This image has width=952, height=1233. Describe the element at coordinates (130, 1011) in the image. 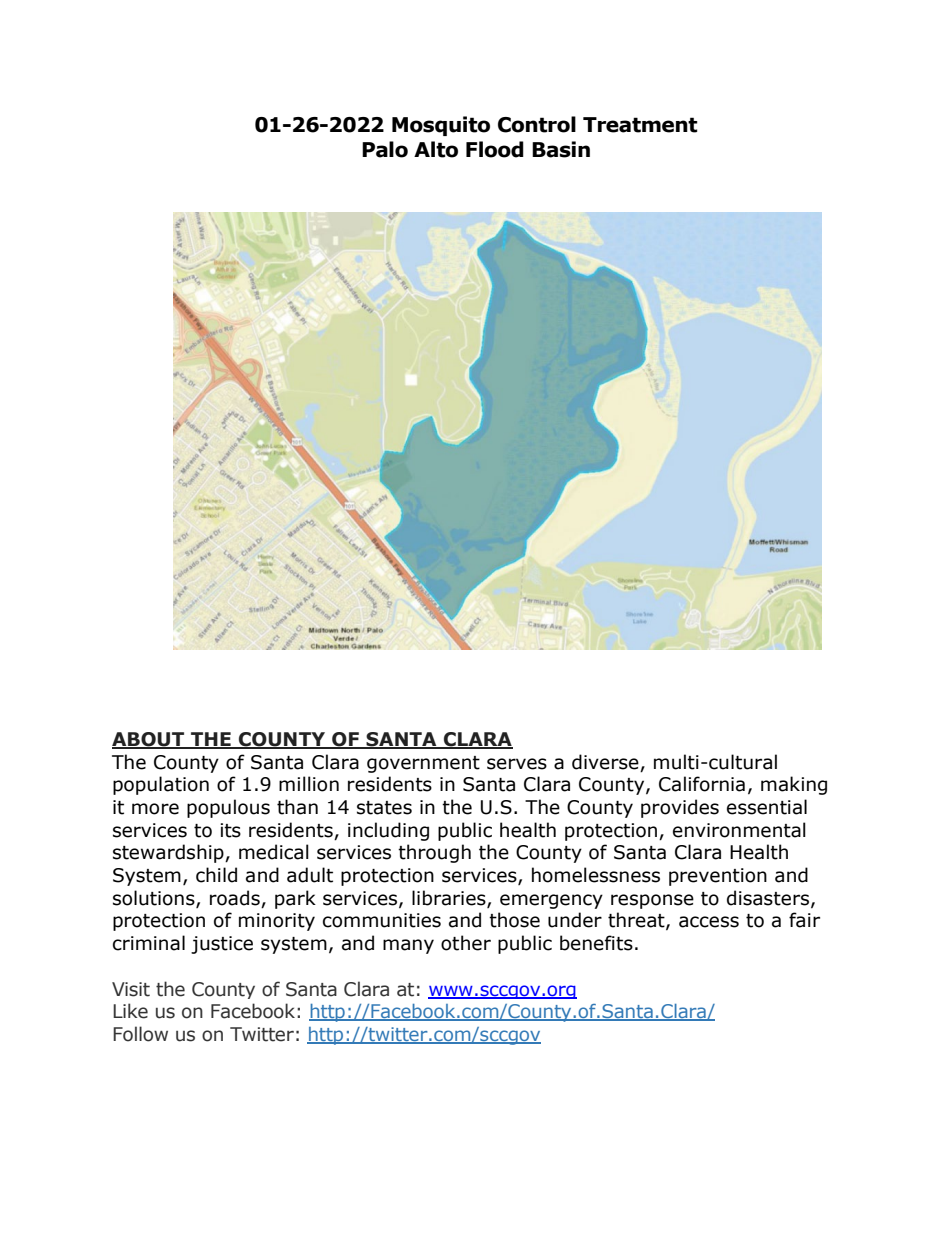

I see `Like` at that location.
